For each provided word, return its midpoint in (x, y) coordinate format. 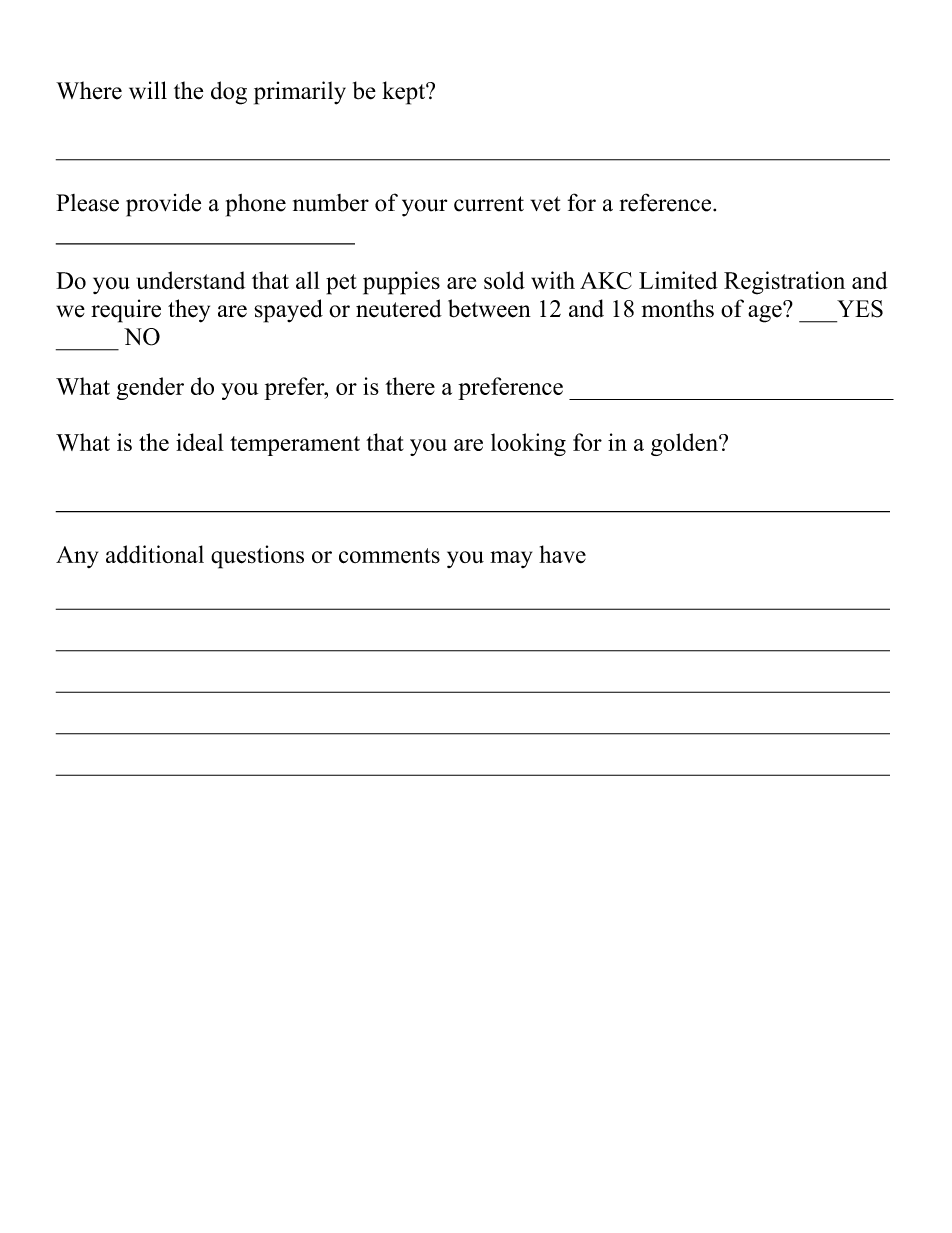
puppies (401, 283)
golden (685, 444)
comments (389, 556)
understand (191, 280)
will (148, 90)
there (410, 386)
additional (155, 554)
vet (545, 204)
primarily (300, 93)
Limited (678, 280)
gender (150, 388)
